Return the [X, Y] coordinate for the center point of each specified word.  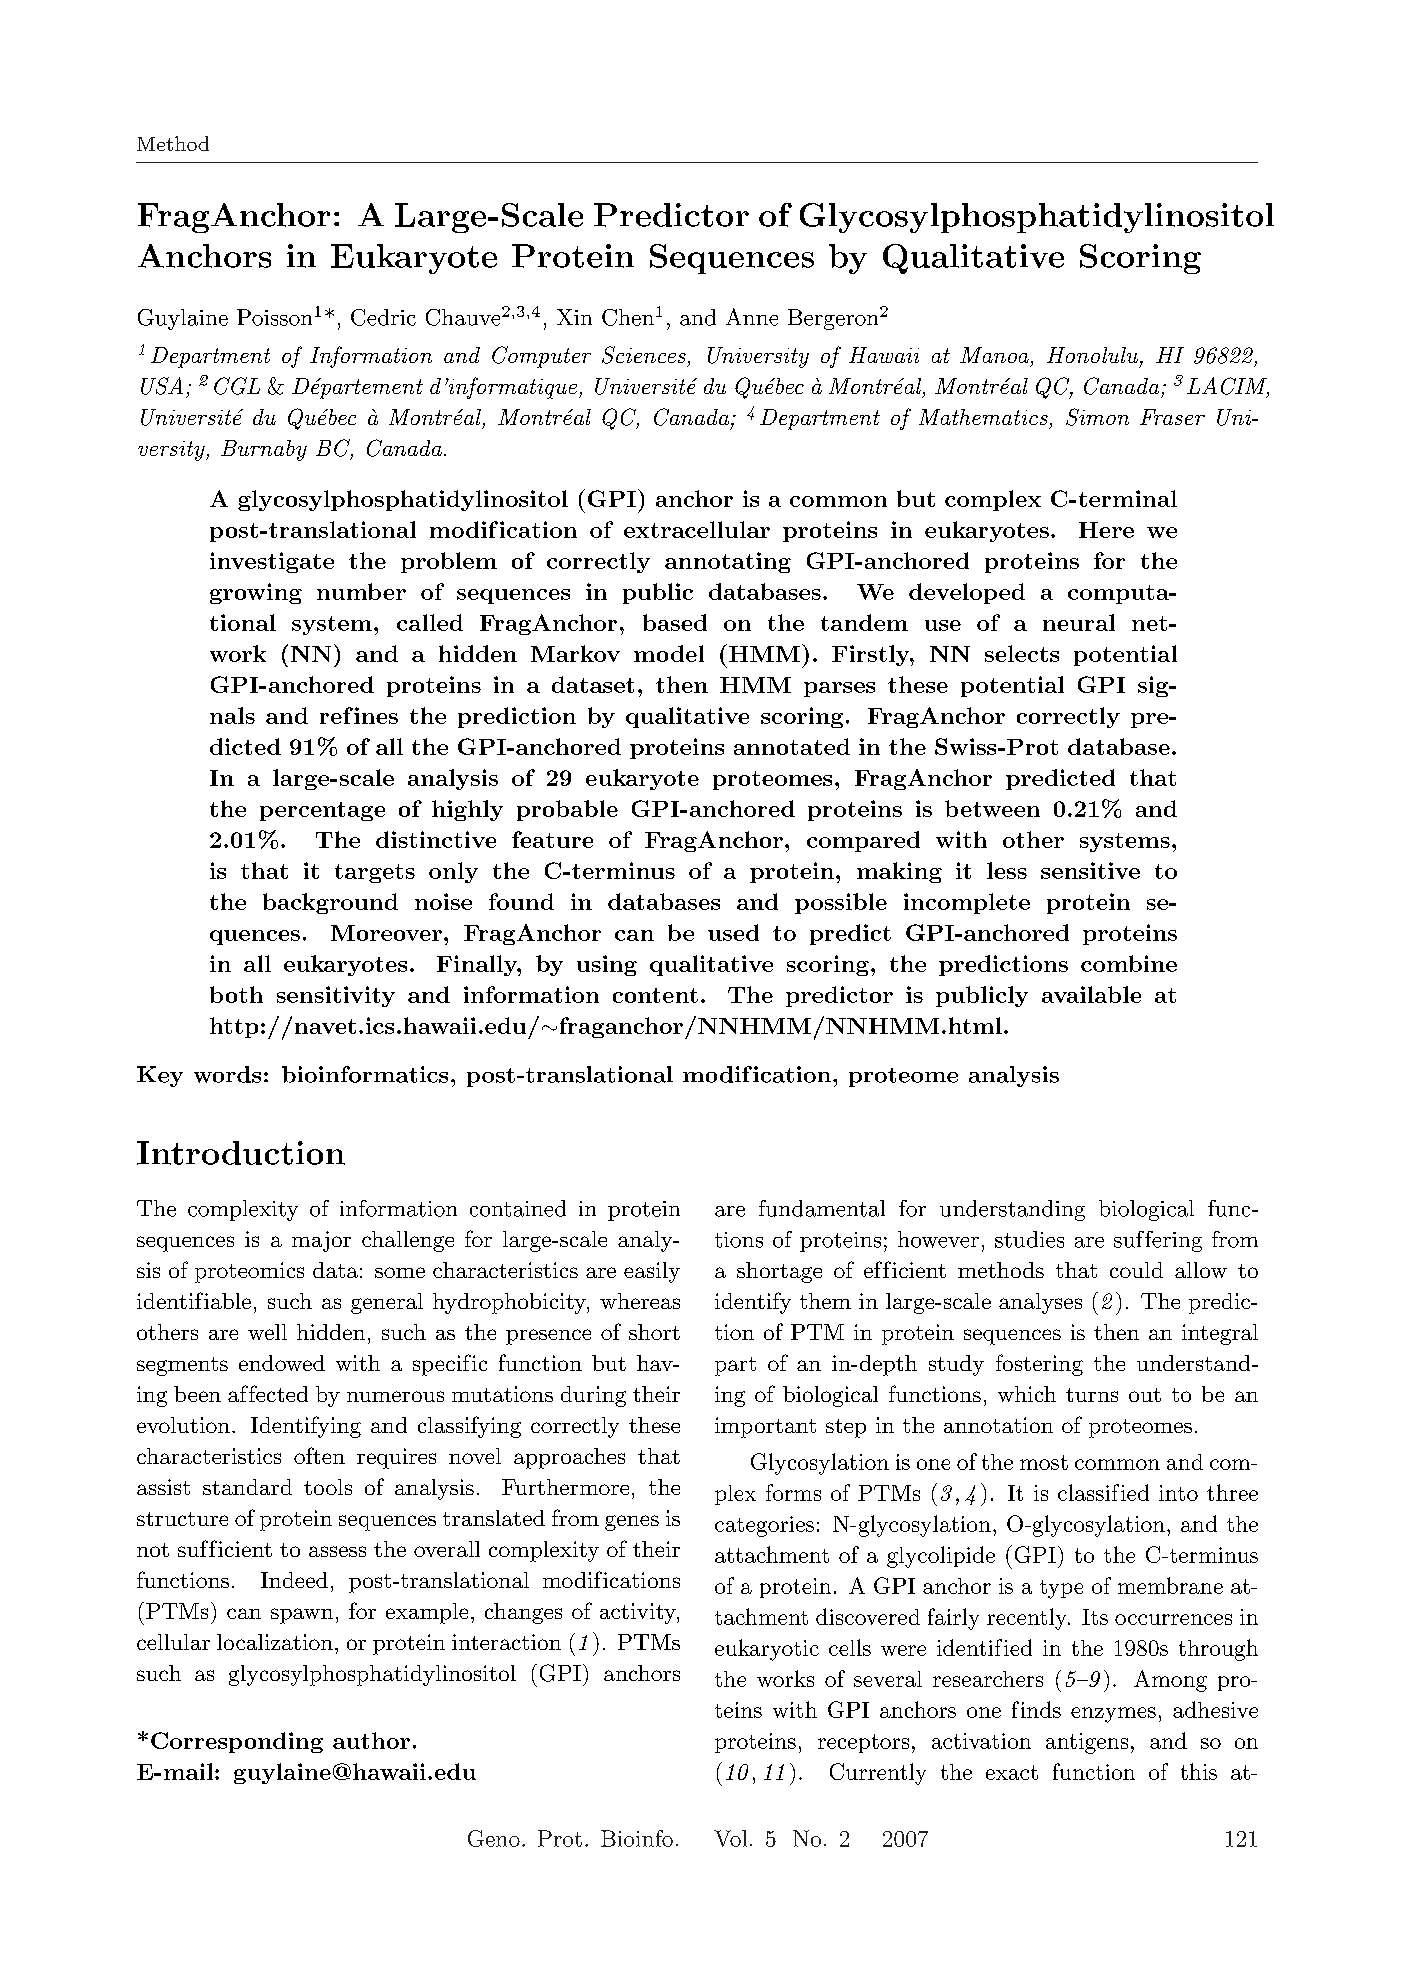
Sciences [644, 355]
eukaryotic [767, 1650]
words [227, 1074]
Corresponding [237, 1742]
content [655, 995]
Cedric [383, 317]
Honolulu [1094, 356]
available [1091, 994]
